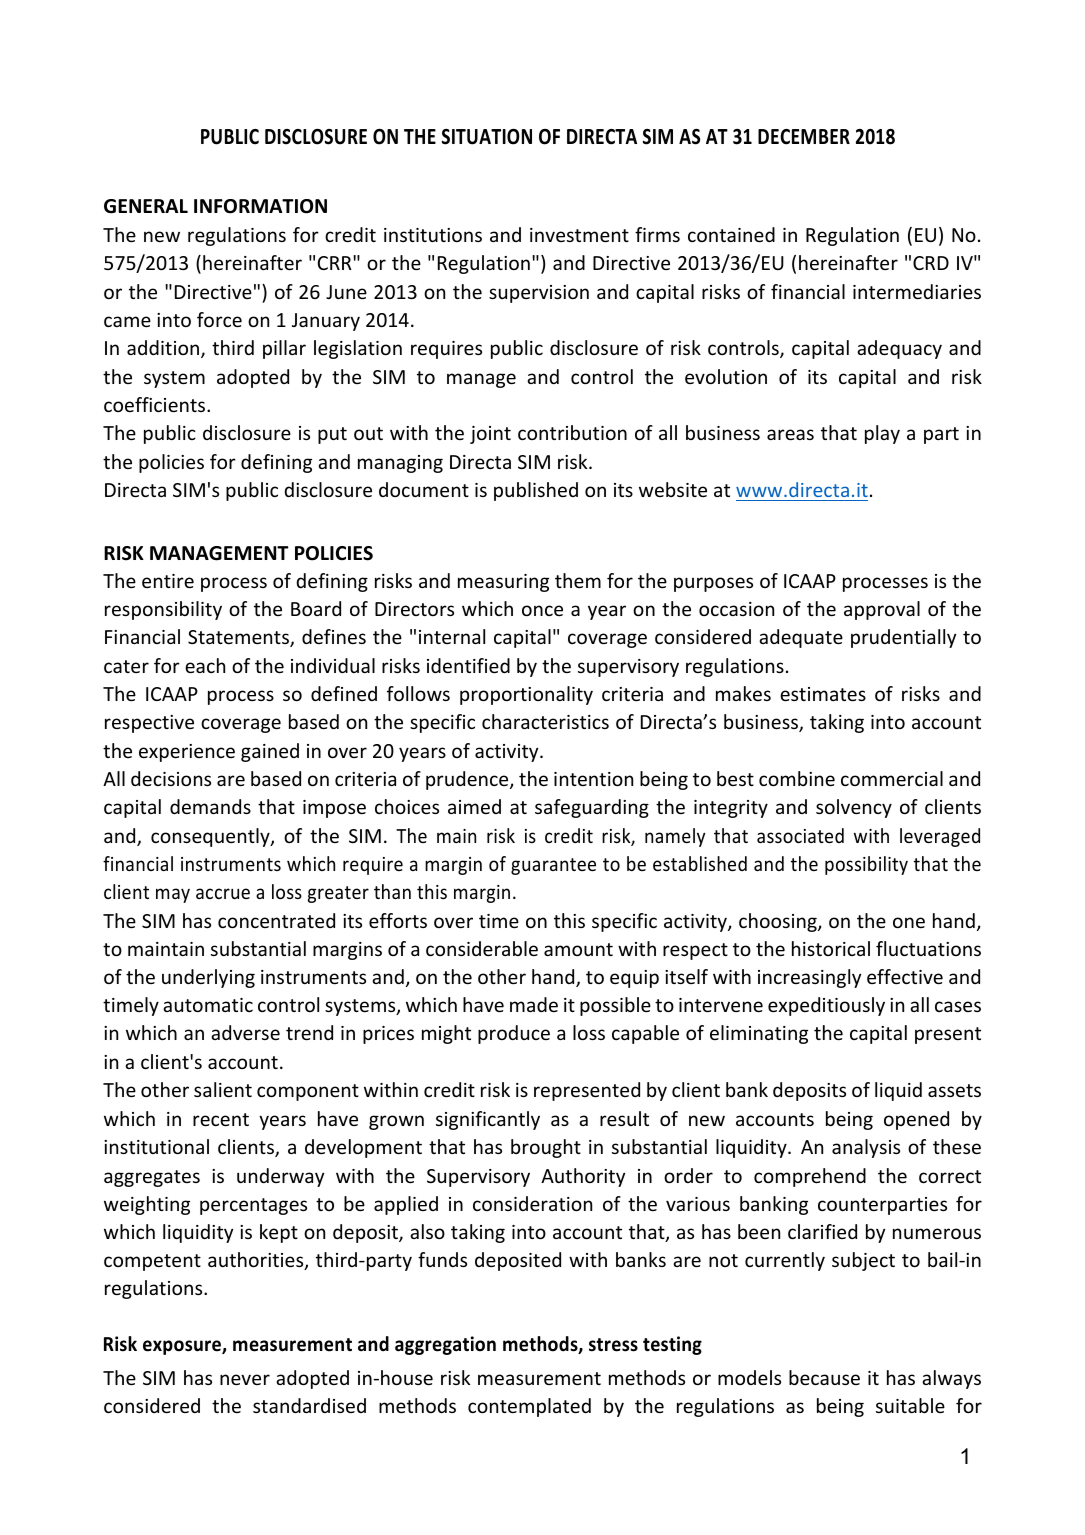 The height and width of the screenshot is (1535, 1085). Describe the element at coordinates (260, 206) in the screenshot. I see `INFORMATION` at that location.
